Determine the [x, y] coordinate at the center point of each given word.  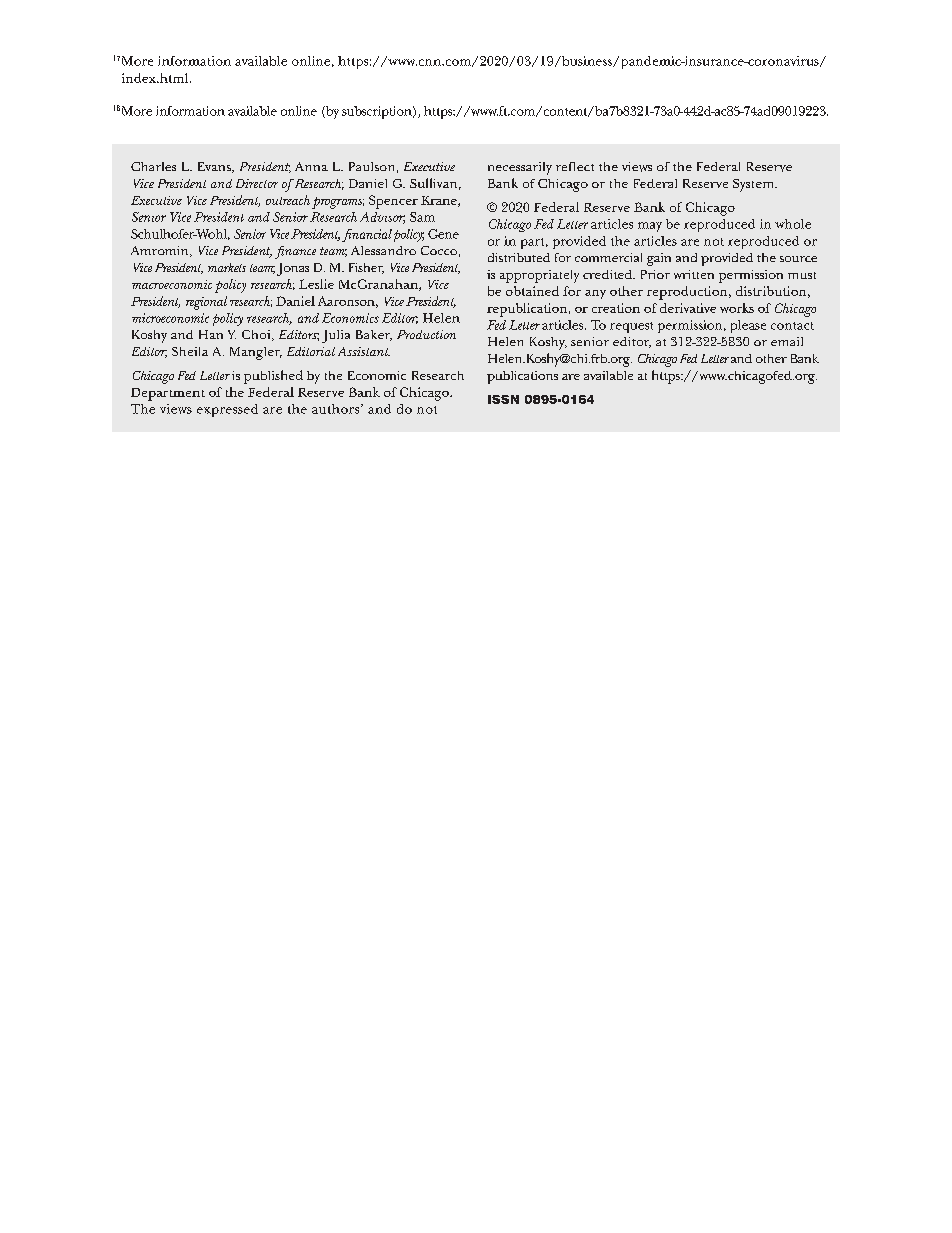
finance [295, 252]
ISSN [503, 399]
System [754, 185]
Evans [215, 167]
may [650, 227]
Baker [374, 335]
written [694, 274]
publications [522, 377]
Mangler [256, 353]
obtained [532, 291]
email [787, 341]
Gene [443, 234]
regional [206, 303]
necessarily [520, 168]
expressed [227, 410]
